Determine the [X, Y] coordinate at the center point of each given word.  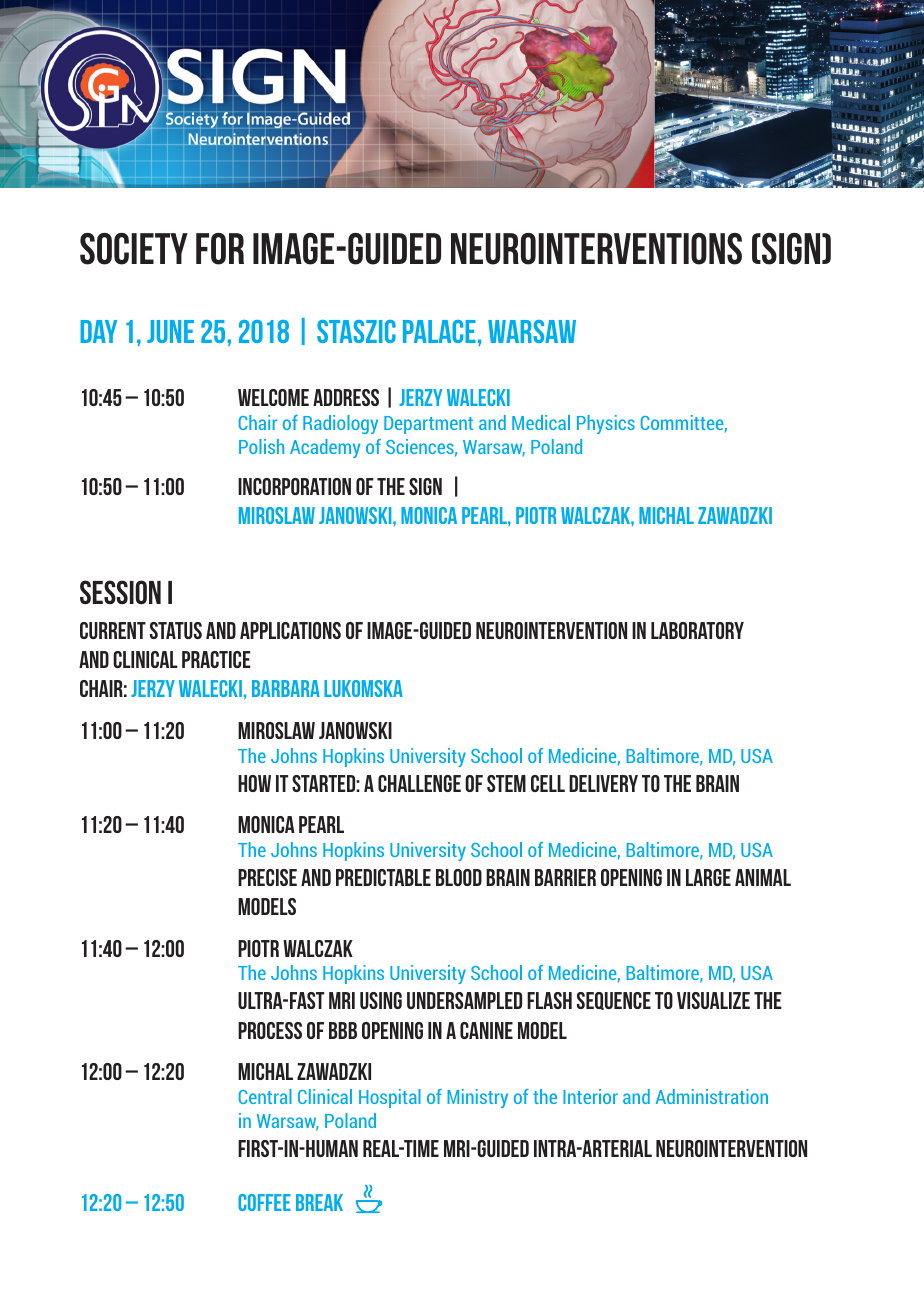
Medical [541, 422]
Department [428, 425]
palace [439, 331]
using [381, 1000]
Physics [606, 424]
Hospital [390, 1098]
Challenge [419, 783]
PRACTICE [216, 659]
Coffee [264, 1202]
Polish [261, 446]
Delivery [603, 783]
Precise [267, 877]
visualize [713, 1000]
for [220, 249]
